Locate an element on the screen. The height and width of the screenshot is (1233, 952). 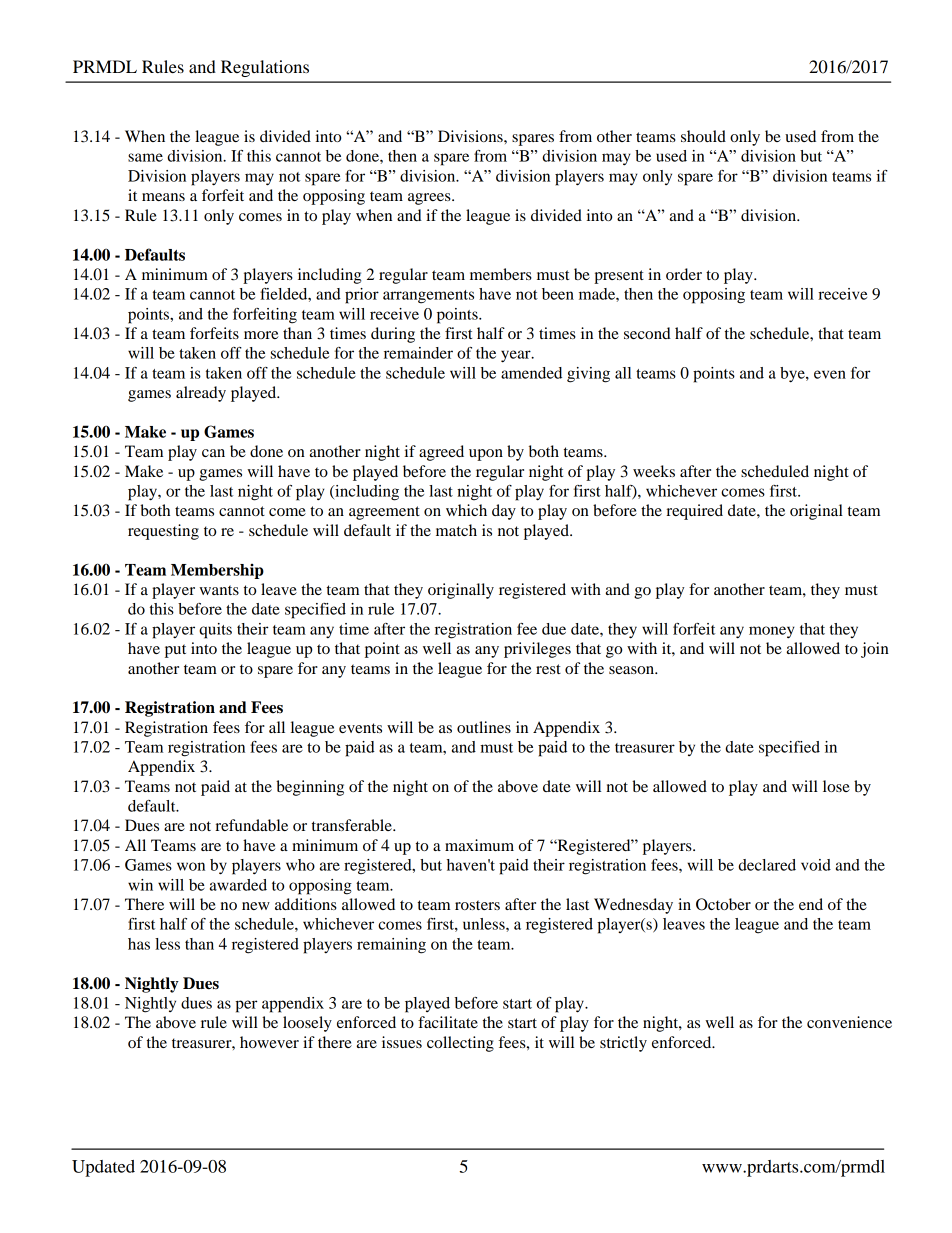
bye is located at coordinates (793, 375).
